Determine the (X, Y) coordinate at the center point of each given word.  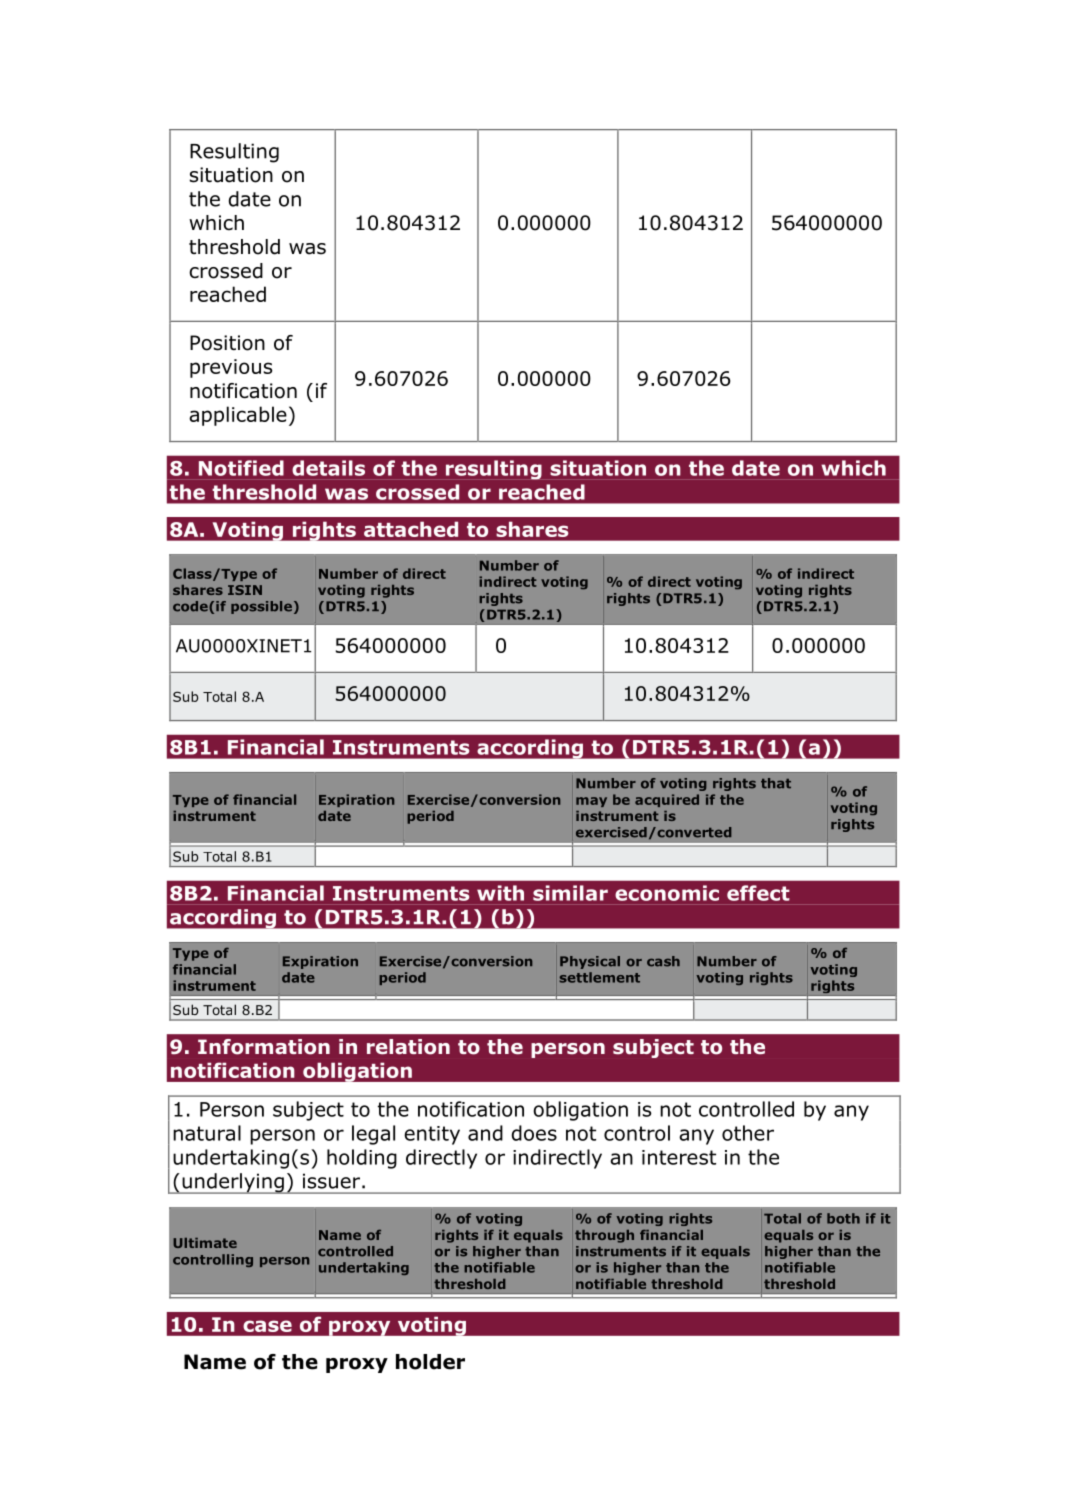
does (534, 1133)
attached (411, 529)
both (843, 1218)
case (267, 1326)
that (776, 783)
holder (430, 1362)
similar (570, 893)
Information (264, 1047)
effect (758, 893)
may (591, 802)
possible (261, 607)
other (748, 1133)
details (328, 468)
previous (231, 368)
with (500, 893)
